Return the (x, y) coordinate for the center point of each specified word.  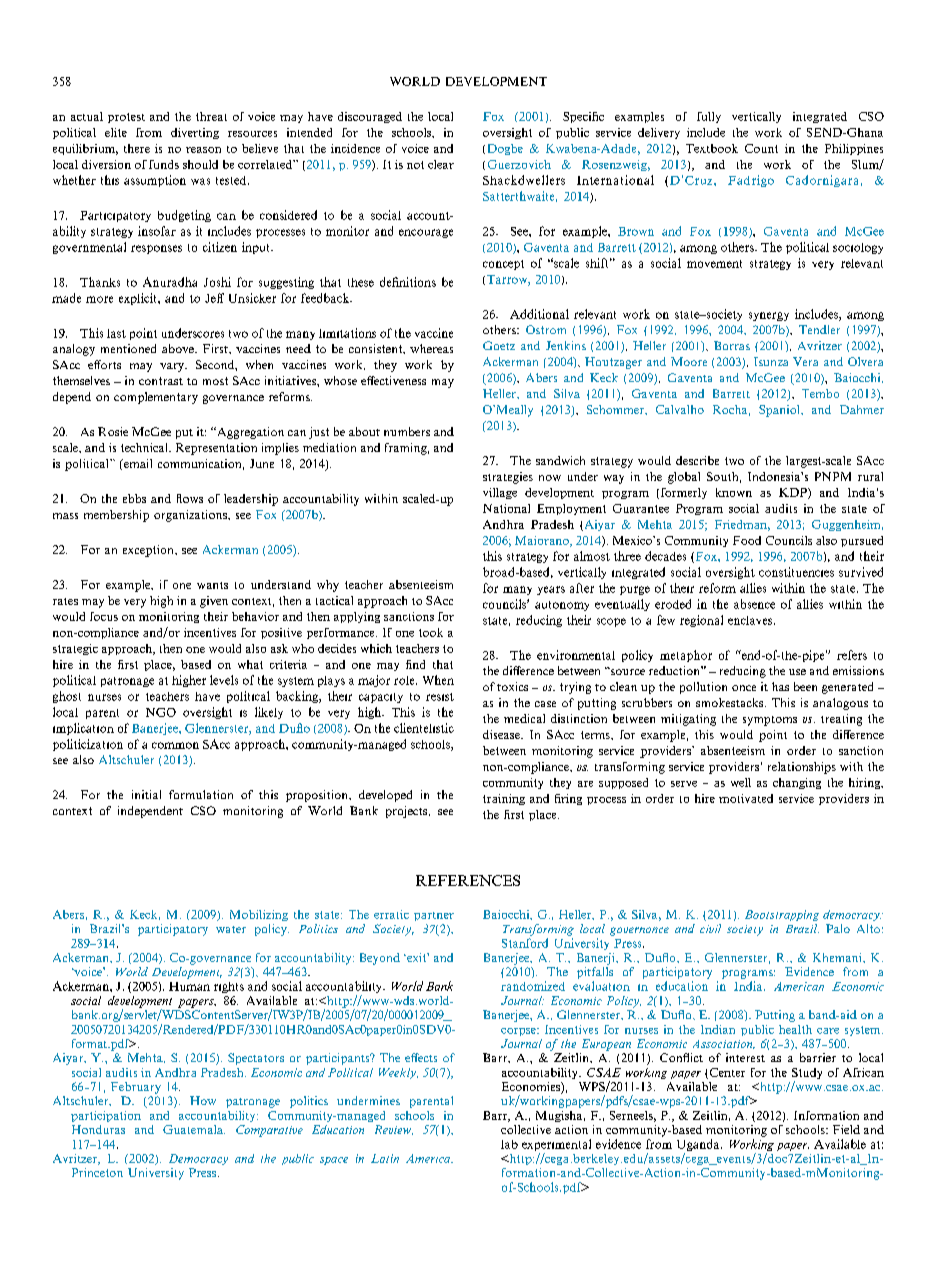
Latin (385, 1158)
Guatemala (194, 1129)
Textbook (712, 148)
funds (164, 164)
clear (441, 164)
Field (846, 1129)
